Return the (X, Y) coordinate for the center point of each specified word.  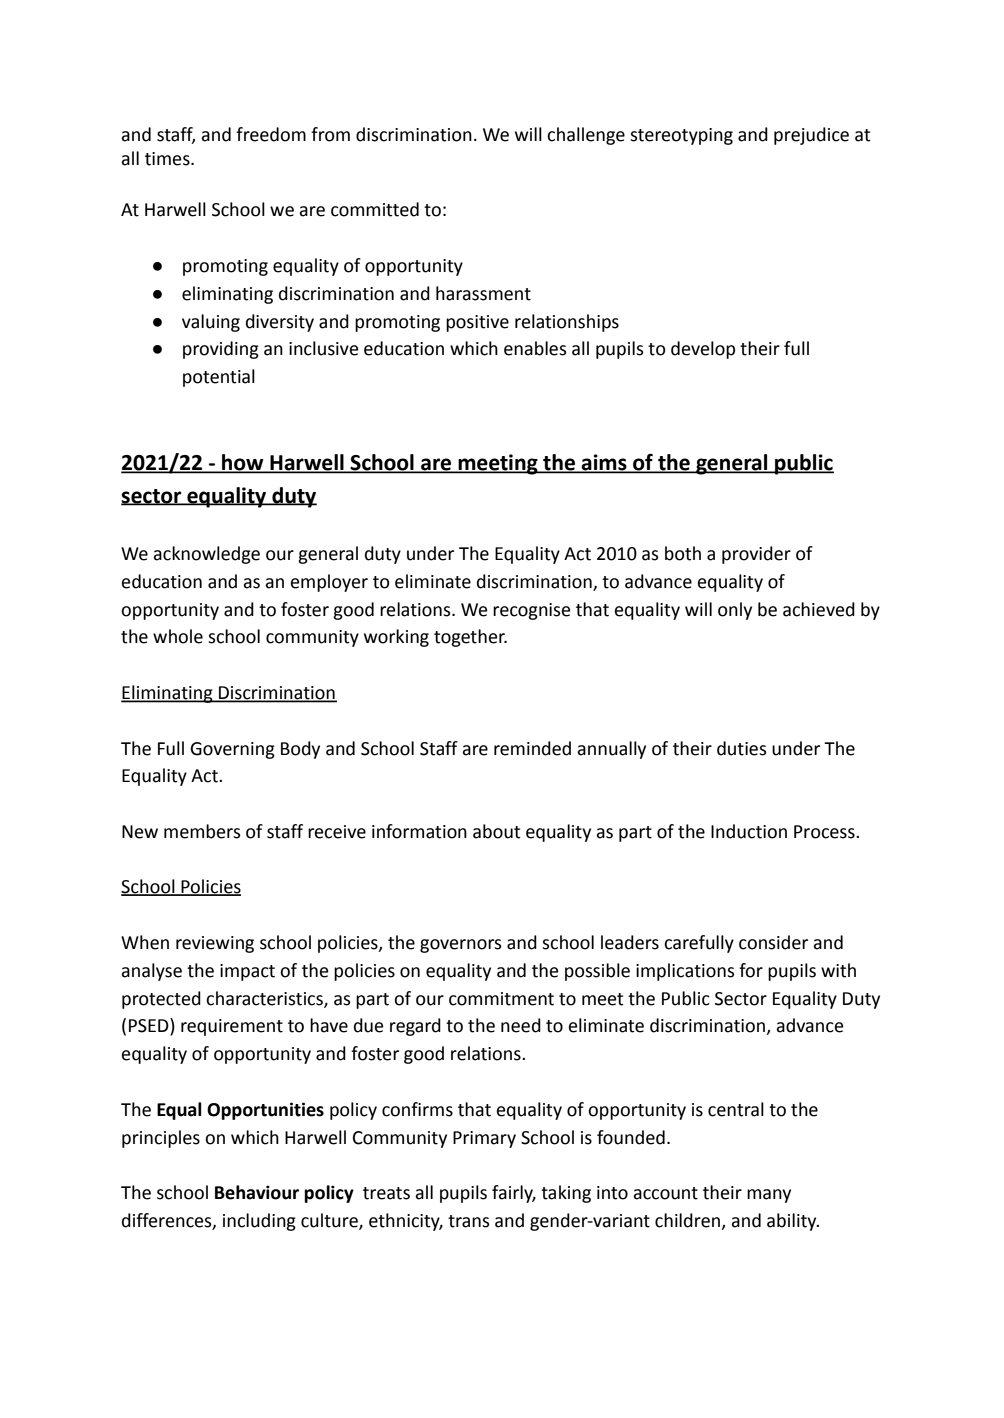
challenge (586, 136)
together (470, 638)
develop (703, 350)
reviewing (215, 944)
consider (773, 942)
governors (461, 946)
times (168, 159)
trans (469, 1221)
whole (178, 636)
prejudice (811, 136)
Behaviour (257, 1192)
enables (535, 348)
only (735, 611)
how (243, 463)
